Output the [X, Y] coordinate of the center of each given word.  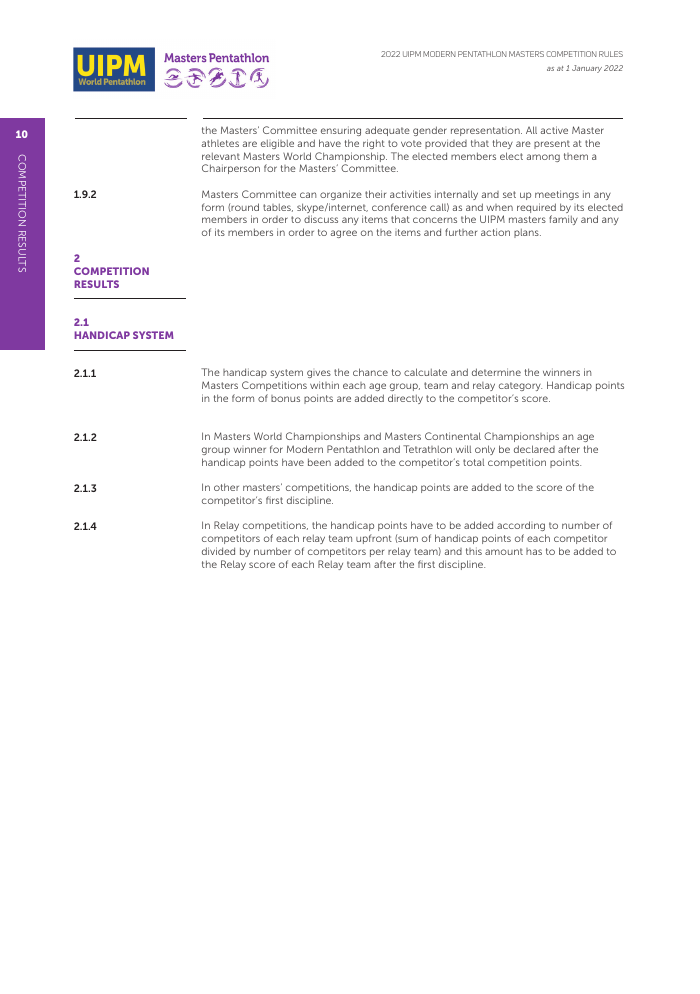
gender [430, 131]
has [534, 551]
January [587, 69]
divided [218, 551]
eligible [277, 144]
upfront [374, 539]
